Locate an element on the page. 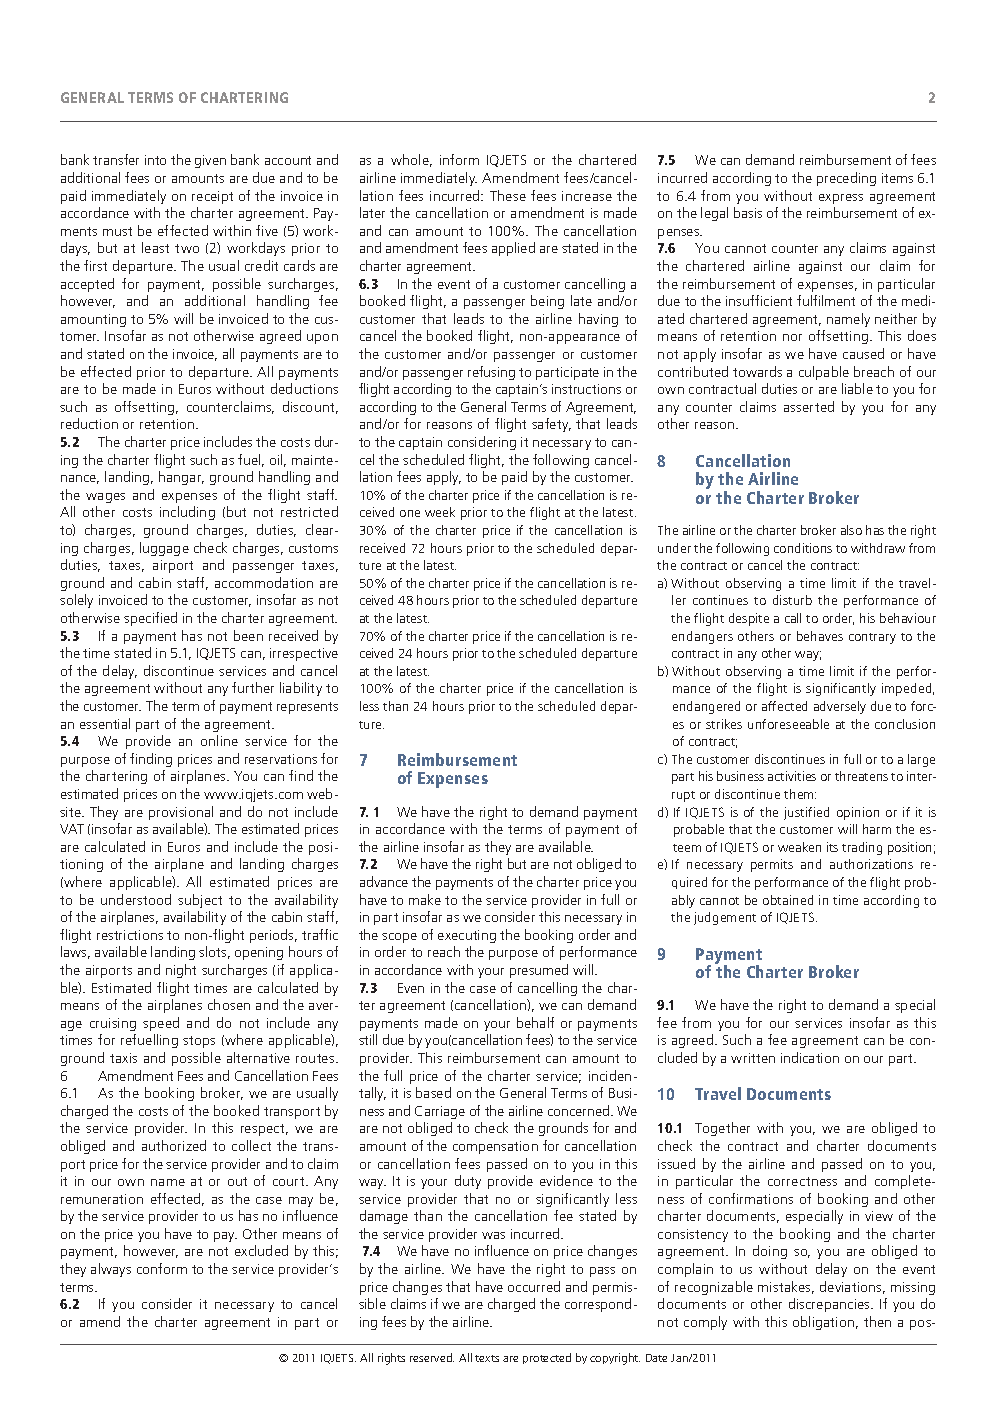 The image size is (997, 1411). These is located at coordinates (508, 195).
